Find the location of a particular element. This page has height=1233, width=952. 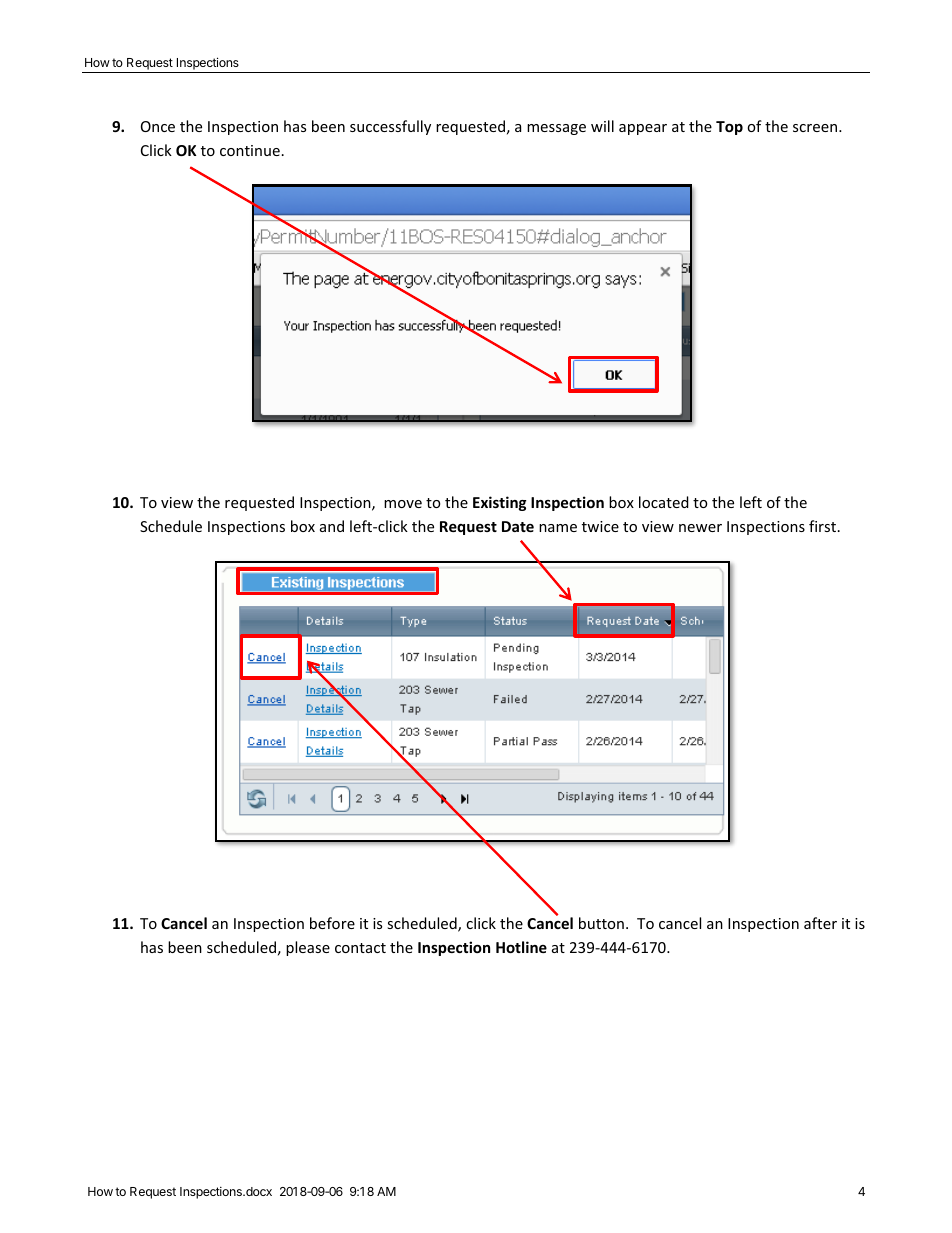

continue is located at coordinates (250, 150).
